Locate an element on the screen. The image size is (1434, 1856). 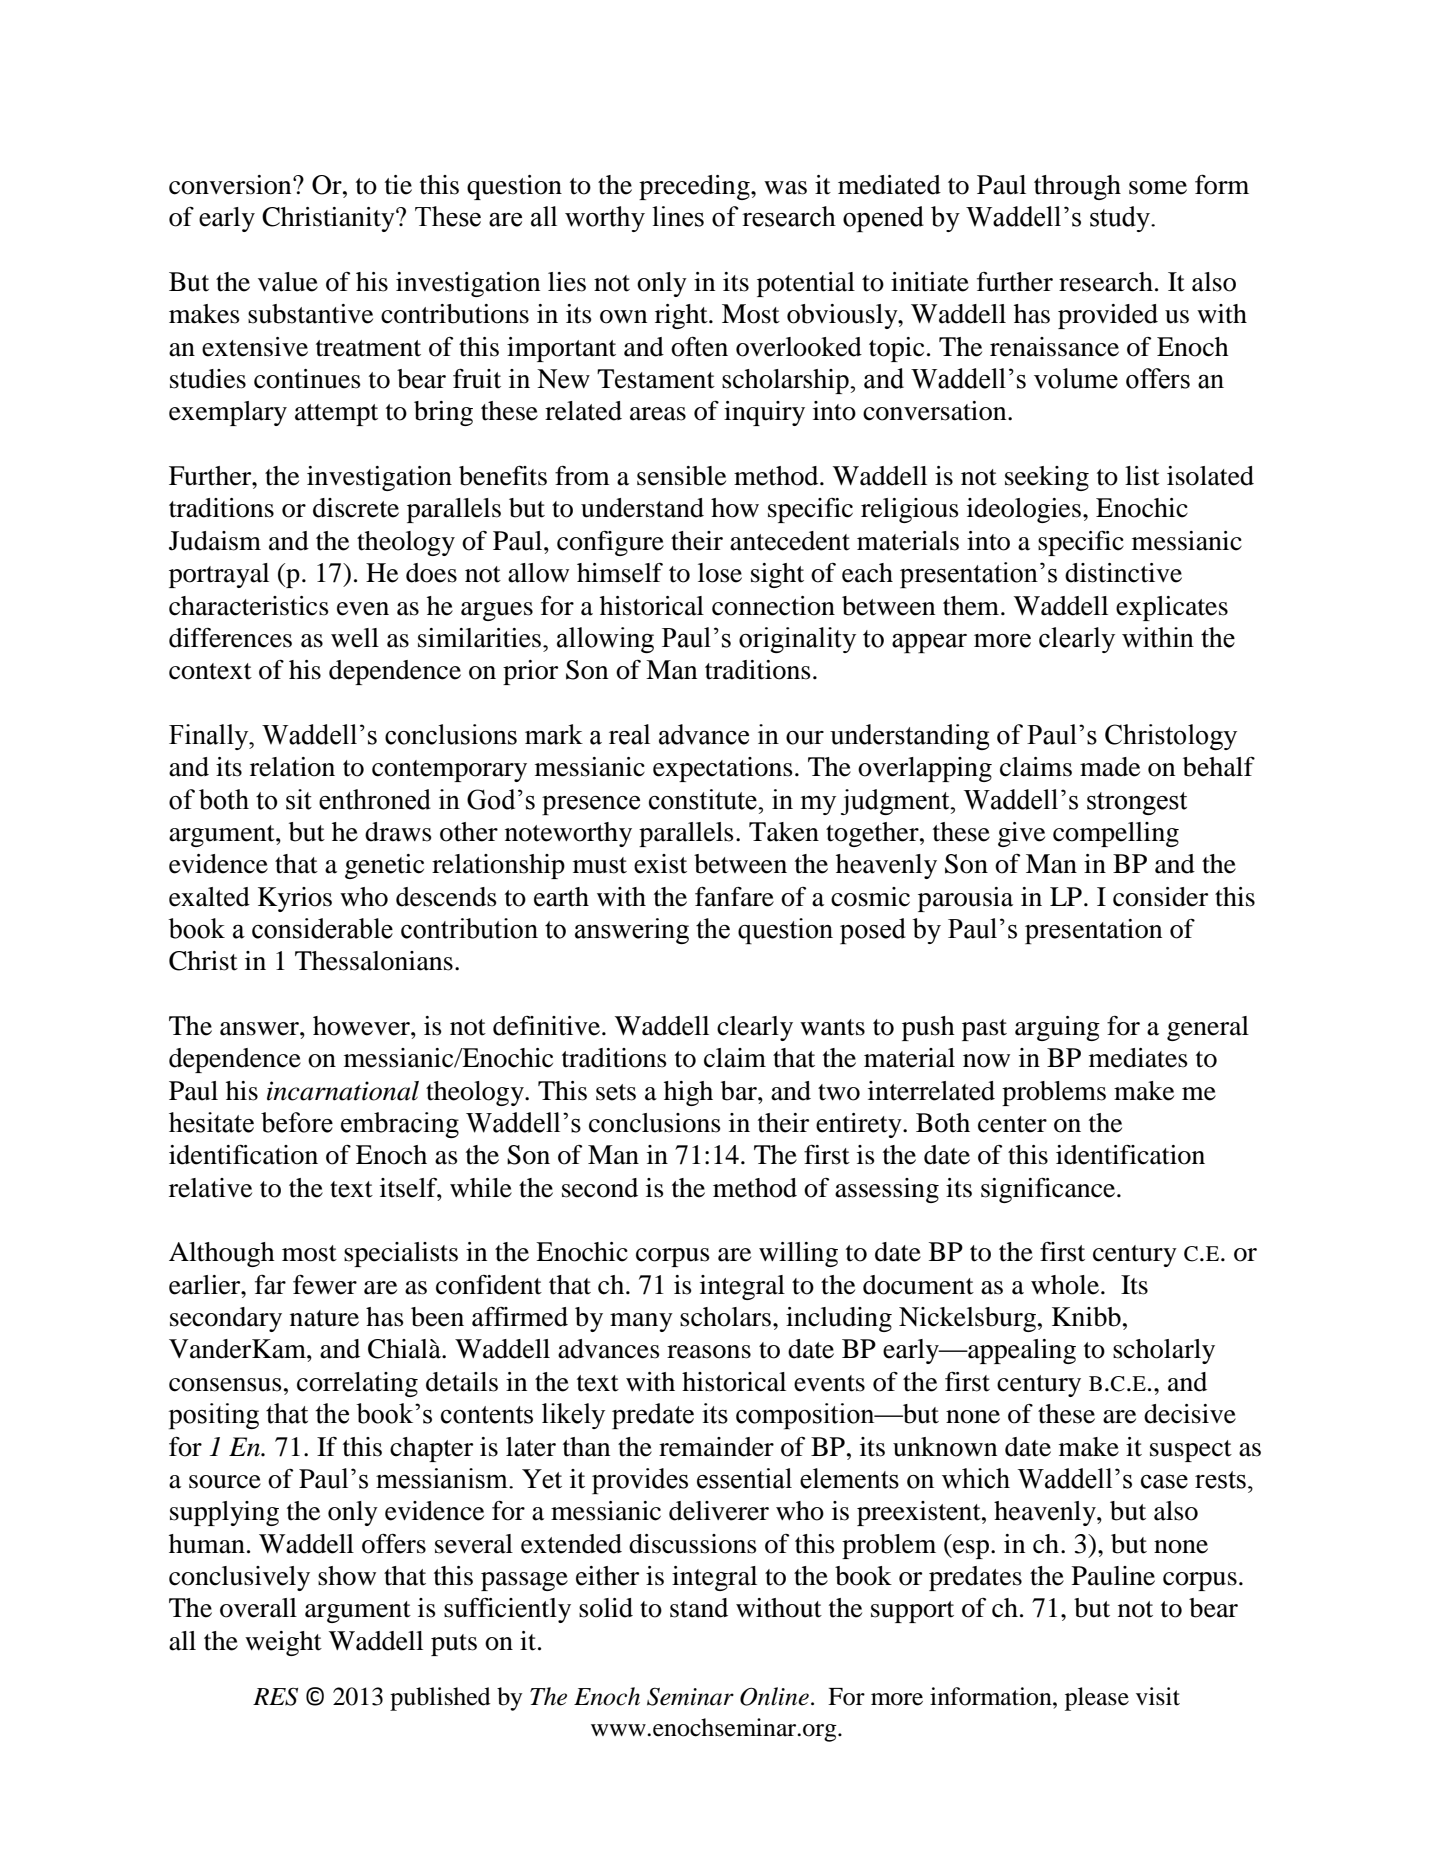
seeking is located at coordinates (1047, 478).
